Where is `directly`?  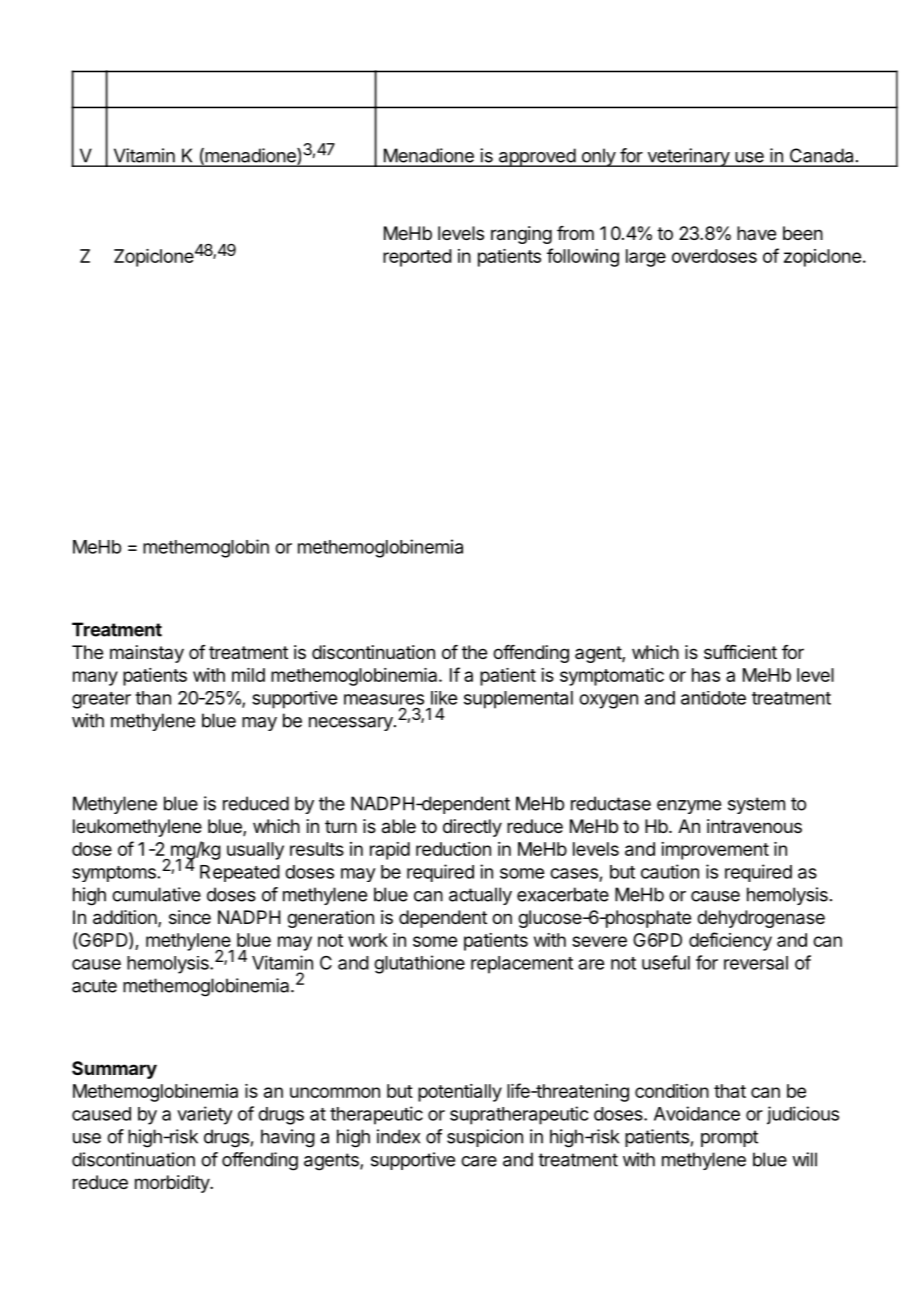 directly is located at coordinates (472, 828).
